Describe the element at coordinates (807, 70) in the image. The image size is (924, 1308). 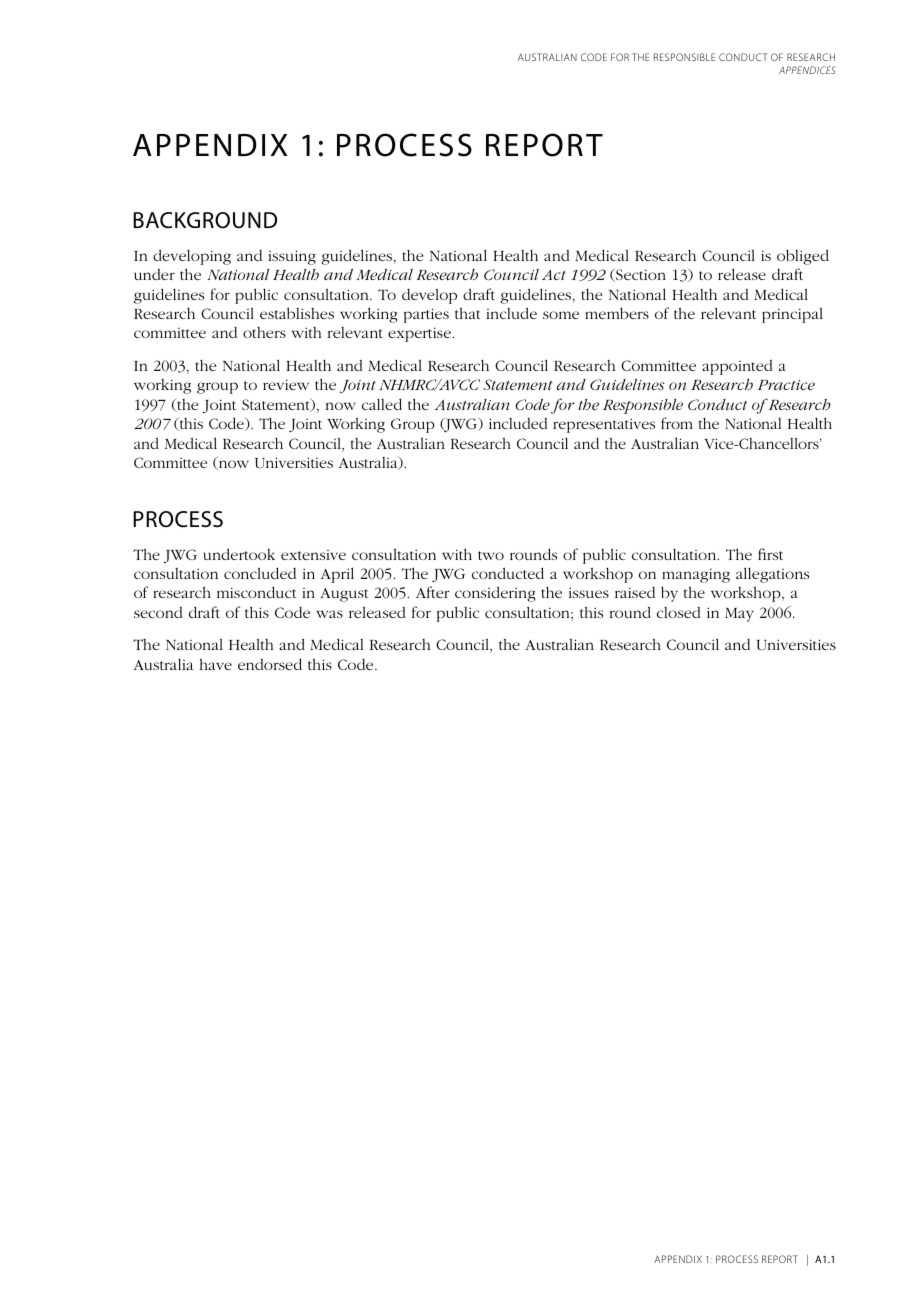
I see `appendices` at that location.
